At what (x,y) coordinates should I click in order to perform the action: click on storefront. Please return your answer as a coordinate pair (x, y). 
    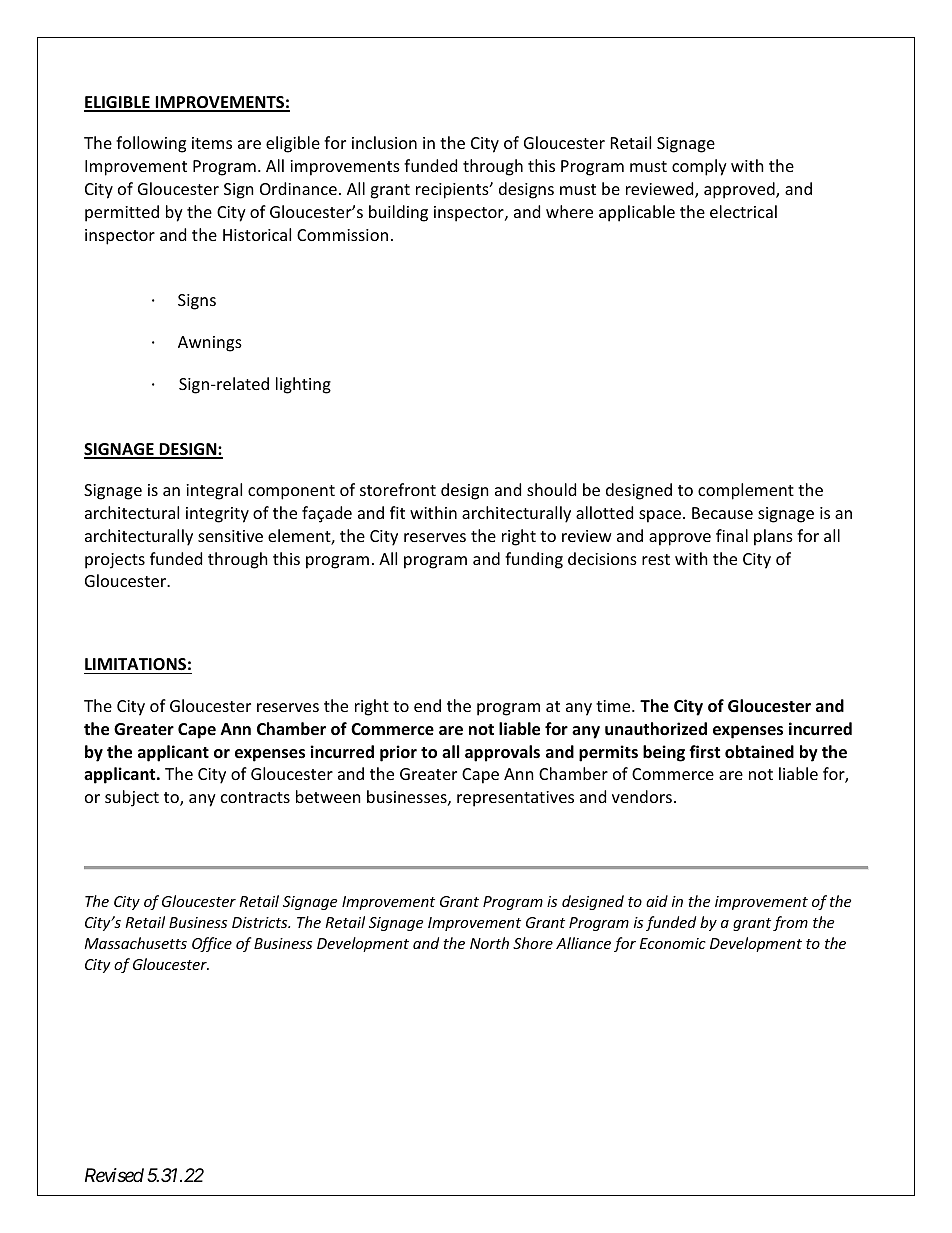
    Looking at the image, I should click on (398, 489).
